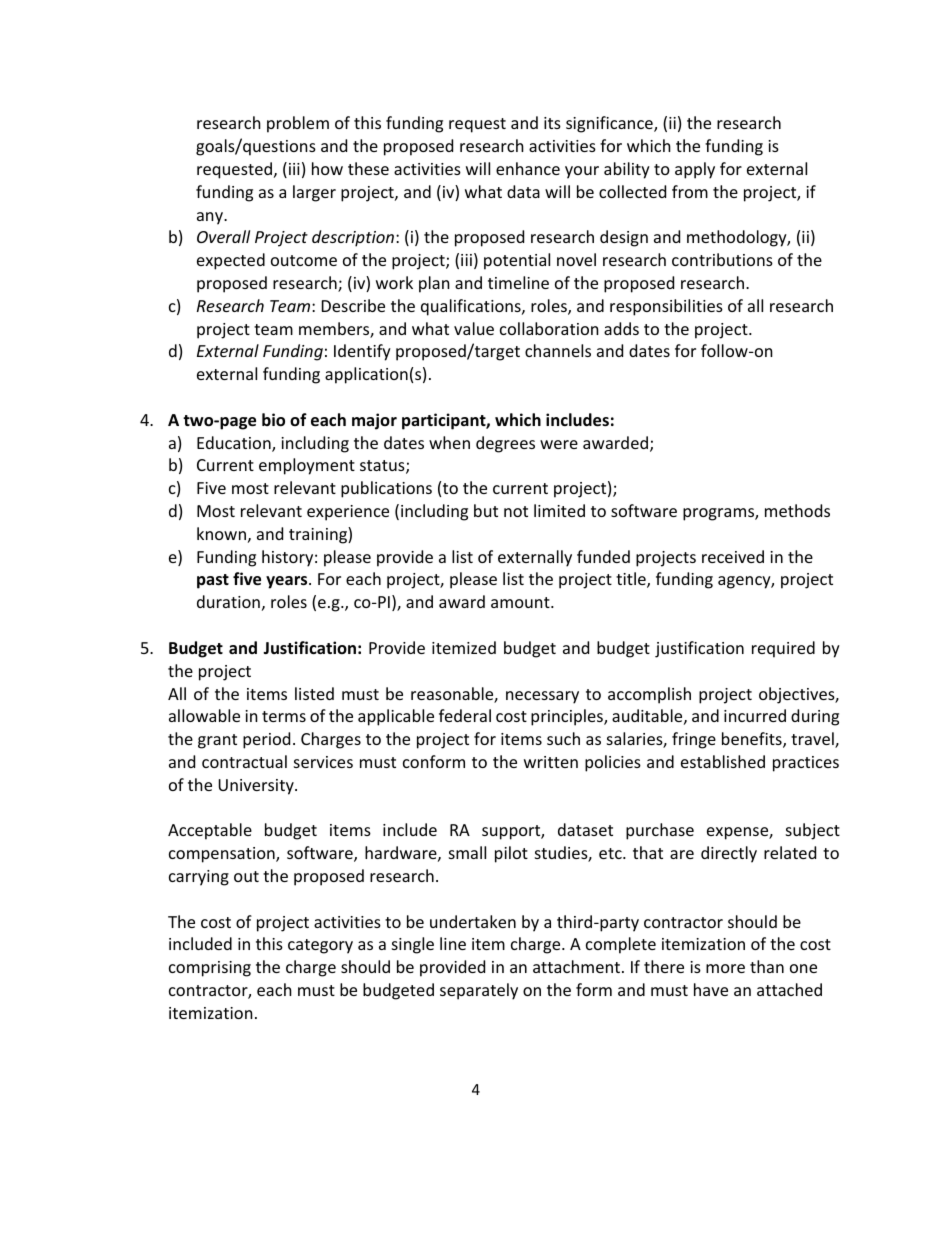  What do you see at coordinates (298, 124) in the screenshot?
I see `problem` at bounding box center [298, 124].
